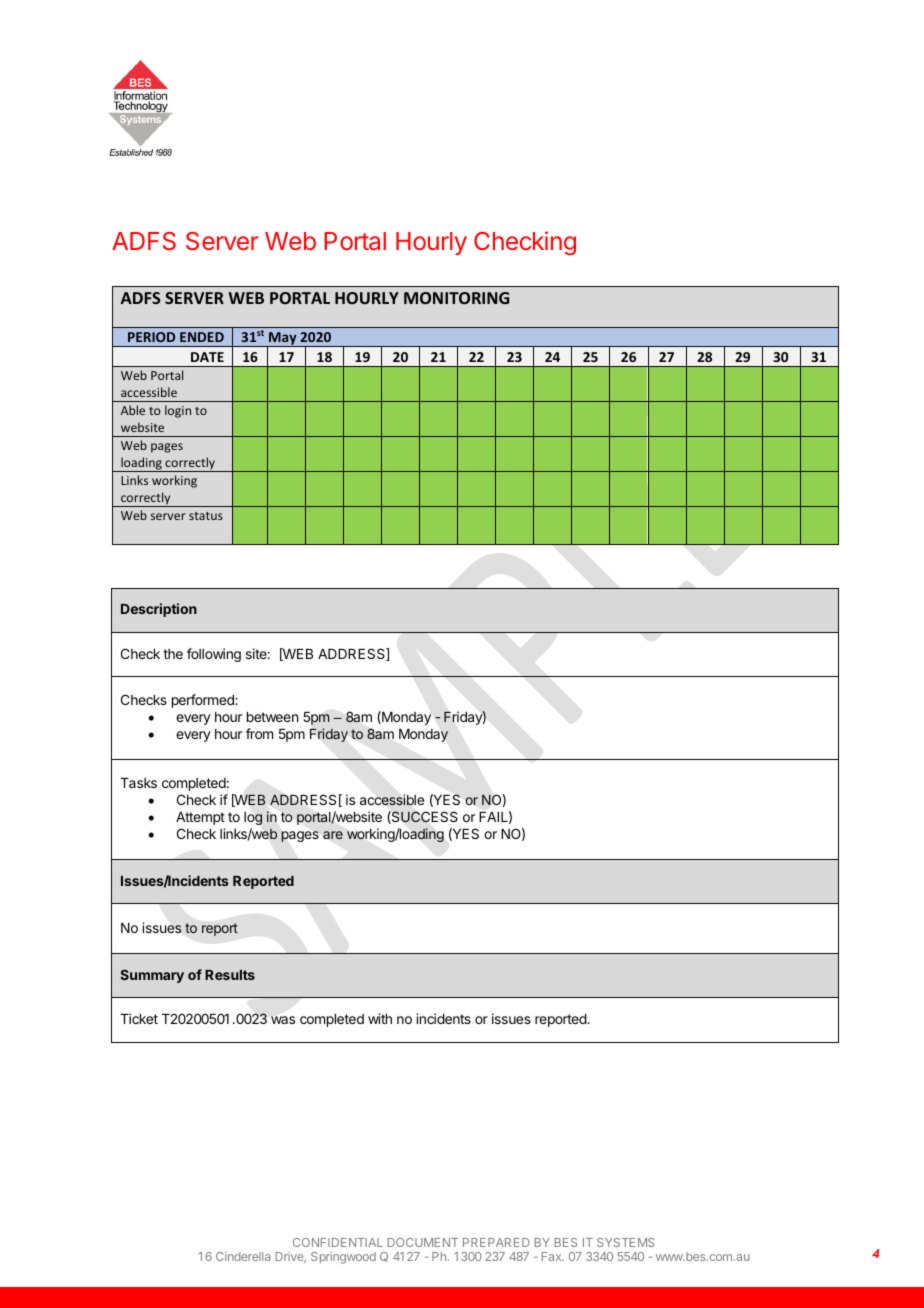  Describe the element at coordinates (338, 1242) in the screenshot. I see `CONFIDENTIAL` at that location.
